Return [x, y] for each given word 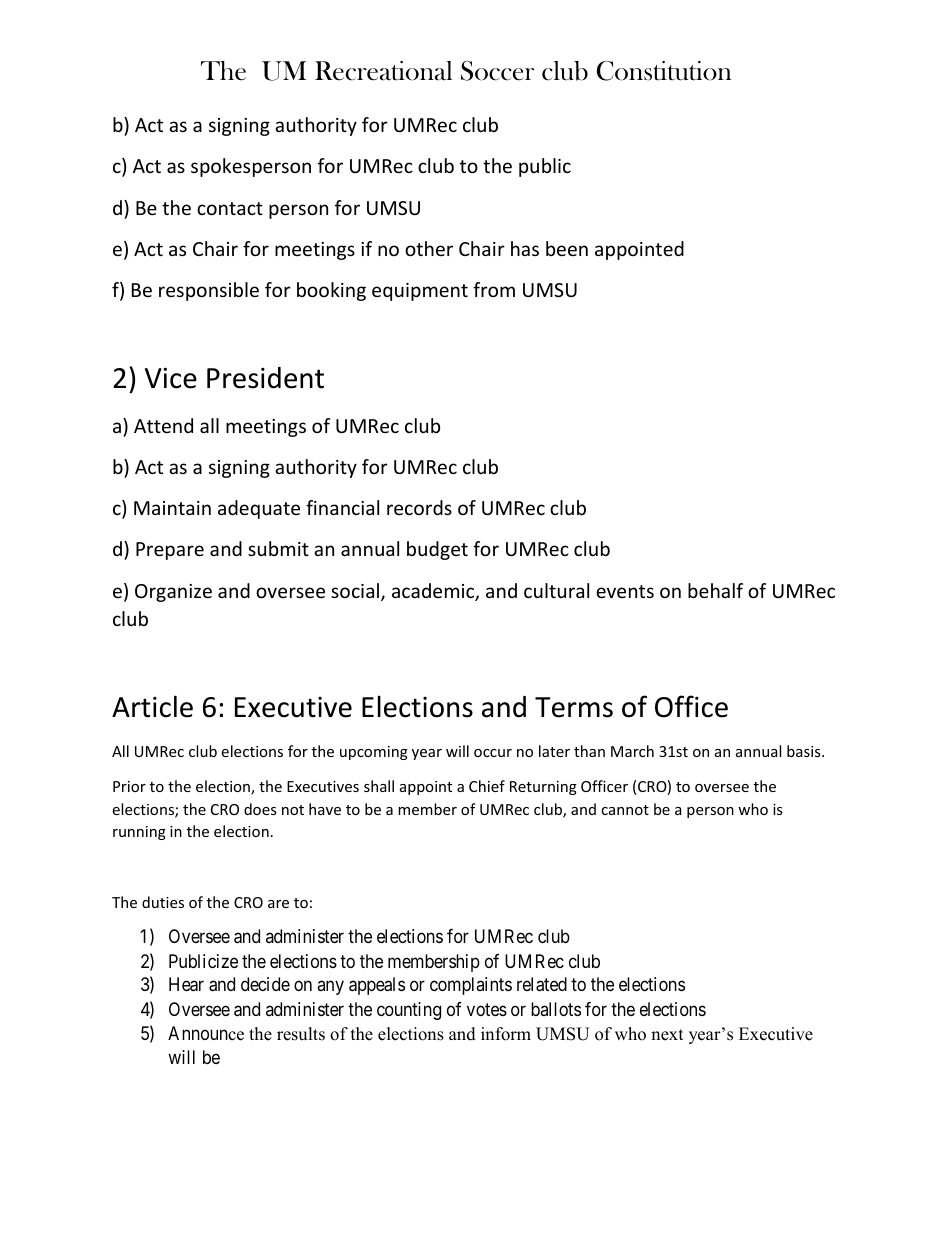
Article [152, 706]
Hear [186, 984]
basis [805, 751]
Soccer [497, 71]
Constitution [664, 71]
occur [493, 753]
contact [230, 208]
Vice [171, 378]
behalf [715, 590]
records [419, 507]
